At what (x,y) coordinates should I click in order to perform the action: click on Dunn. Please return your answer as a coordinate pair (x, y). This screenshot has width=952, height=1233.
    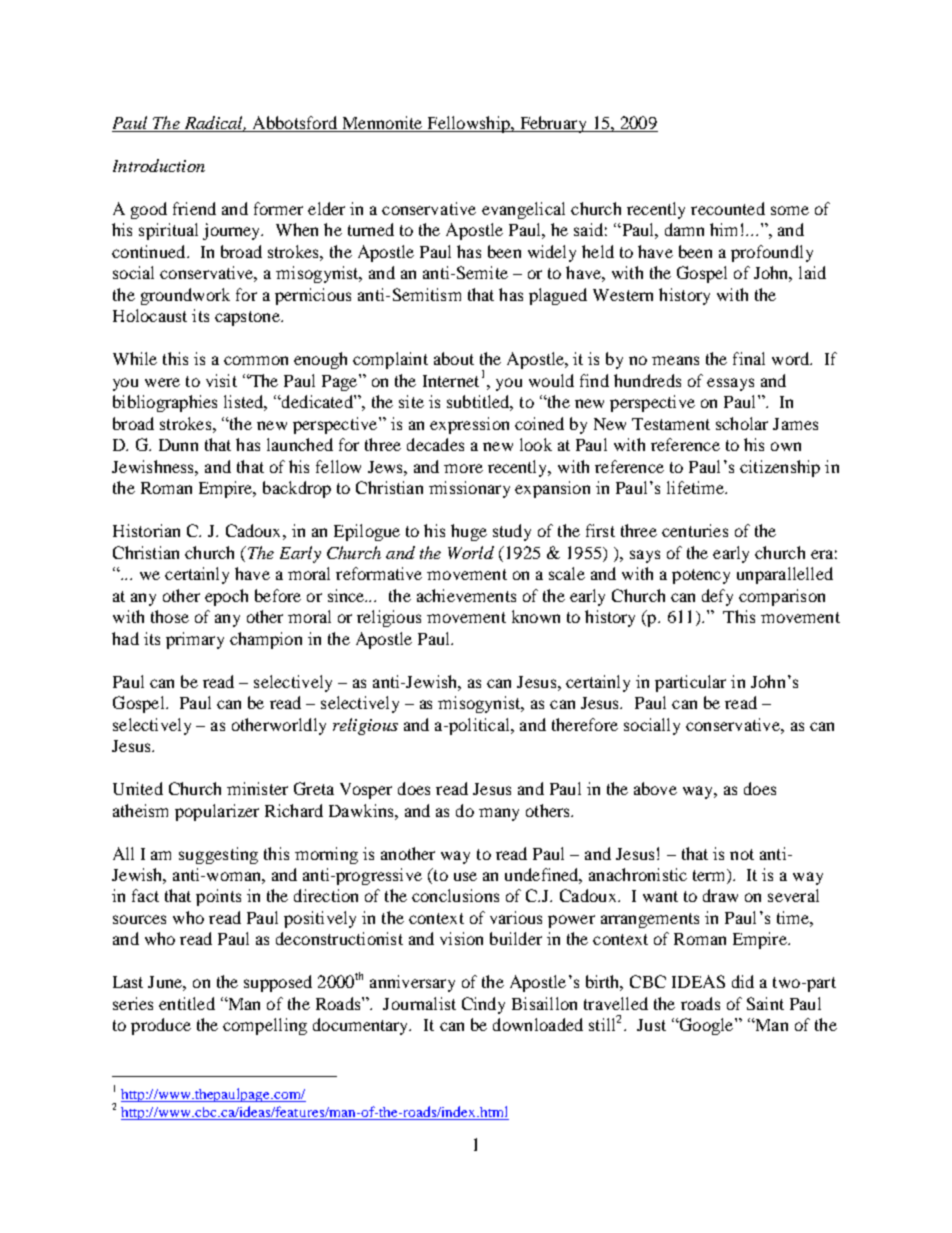
    Looking at the image, I should click on (178, 445).
